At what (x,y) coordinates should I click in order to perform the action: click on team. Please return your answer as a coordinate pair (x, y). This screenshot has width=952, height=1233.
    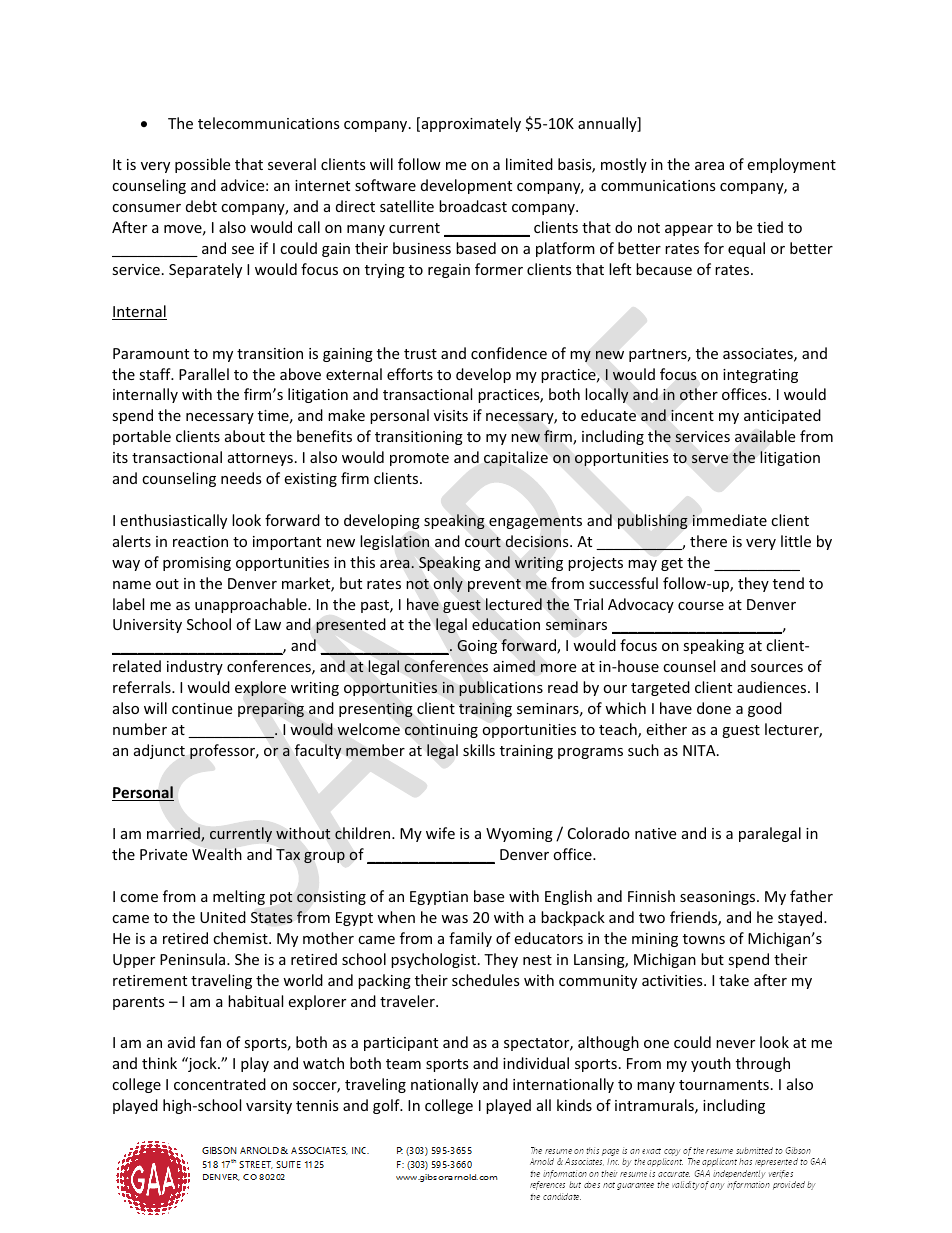
    Looking at the image, I should click on (403, 1064).
